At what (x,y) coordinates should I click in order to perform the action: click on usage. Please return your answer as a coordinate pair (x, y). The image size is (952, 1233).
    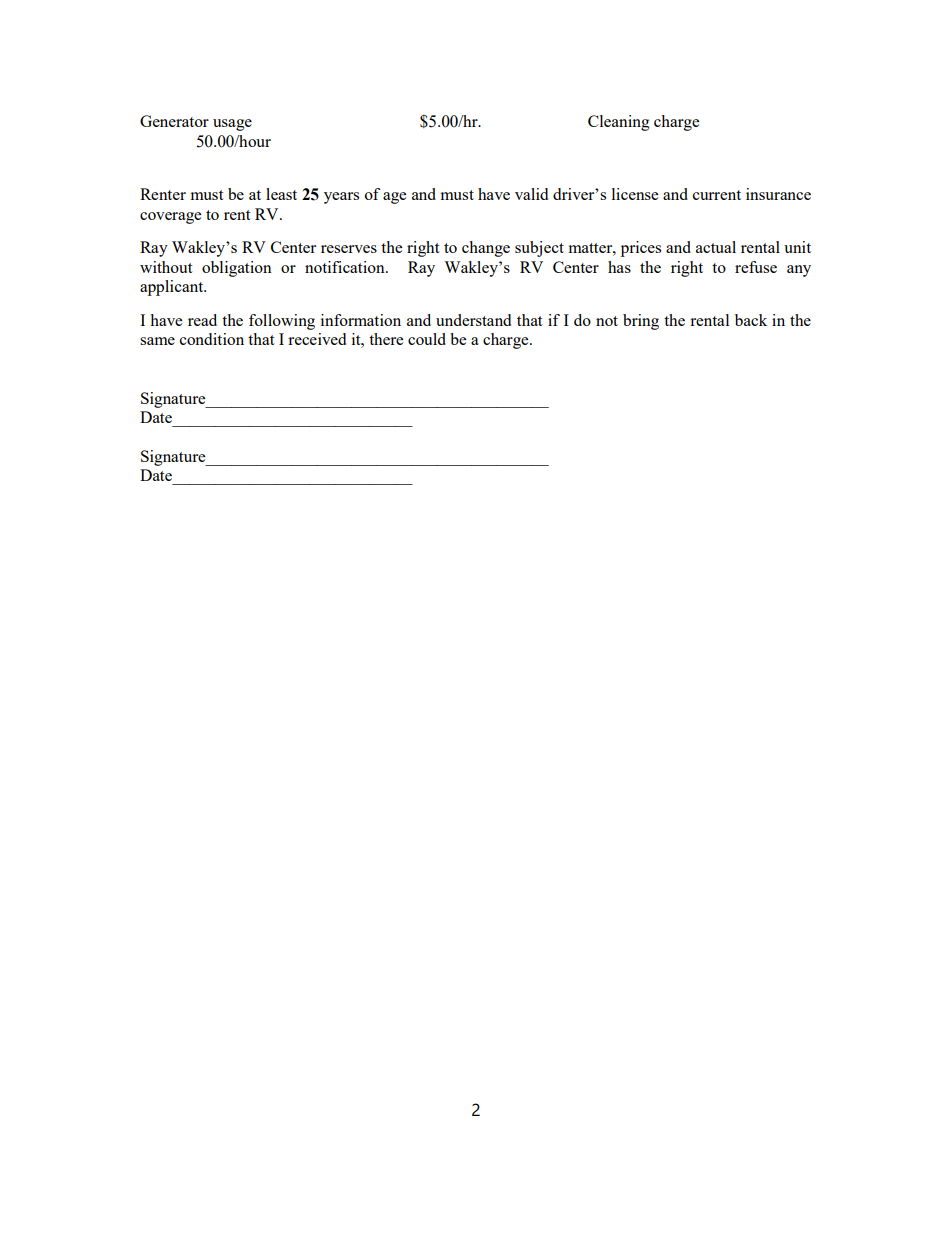
    Looking at the image, I should click on (232, 125).
